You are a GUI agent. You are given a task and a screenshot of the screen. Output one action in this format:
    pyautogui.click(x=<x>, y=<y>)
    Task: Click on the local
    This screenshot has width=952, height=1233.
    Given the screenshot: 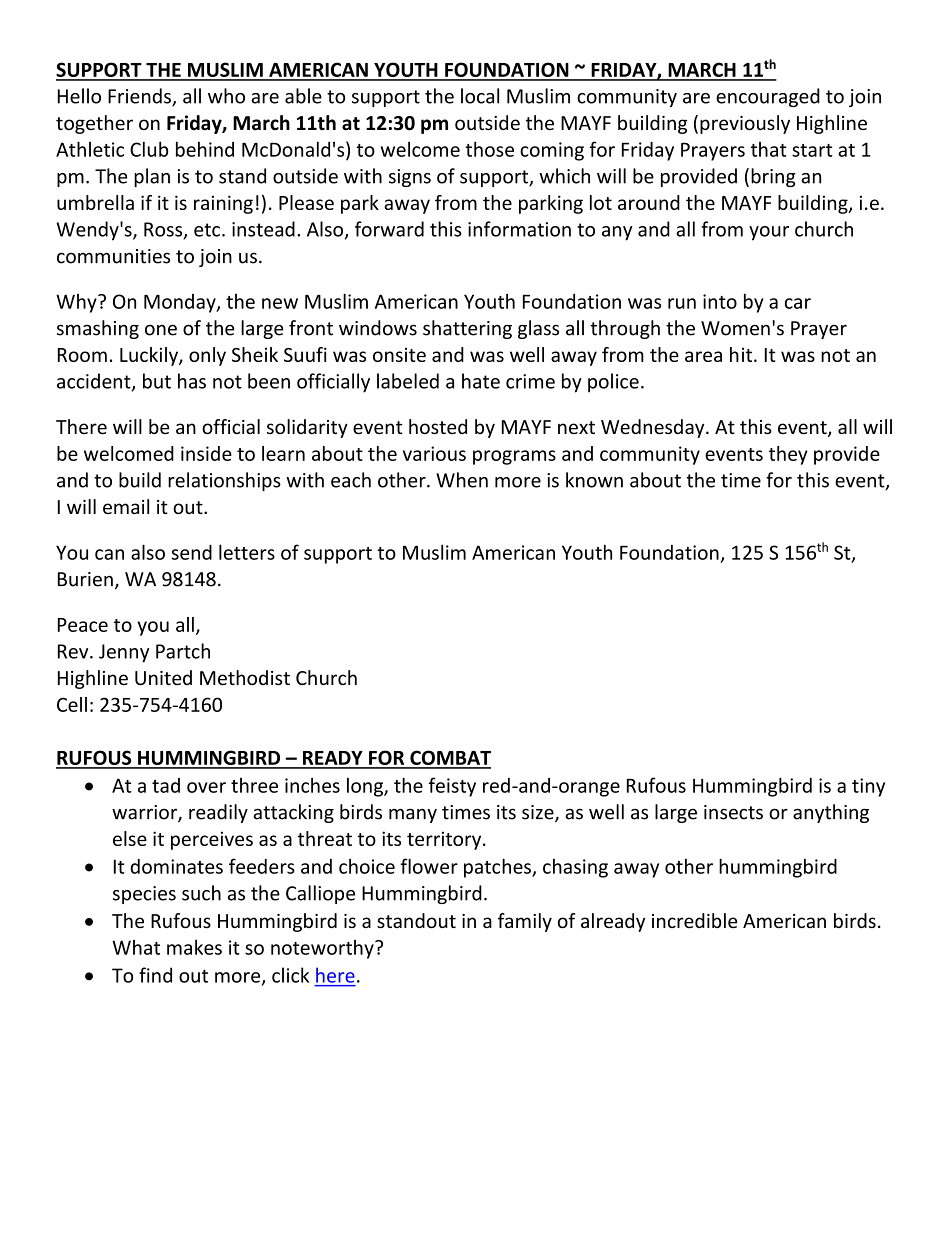 What is the action you would take?
    pyautogui.click(x=480, y=96)
